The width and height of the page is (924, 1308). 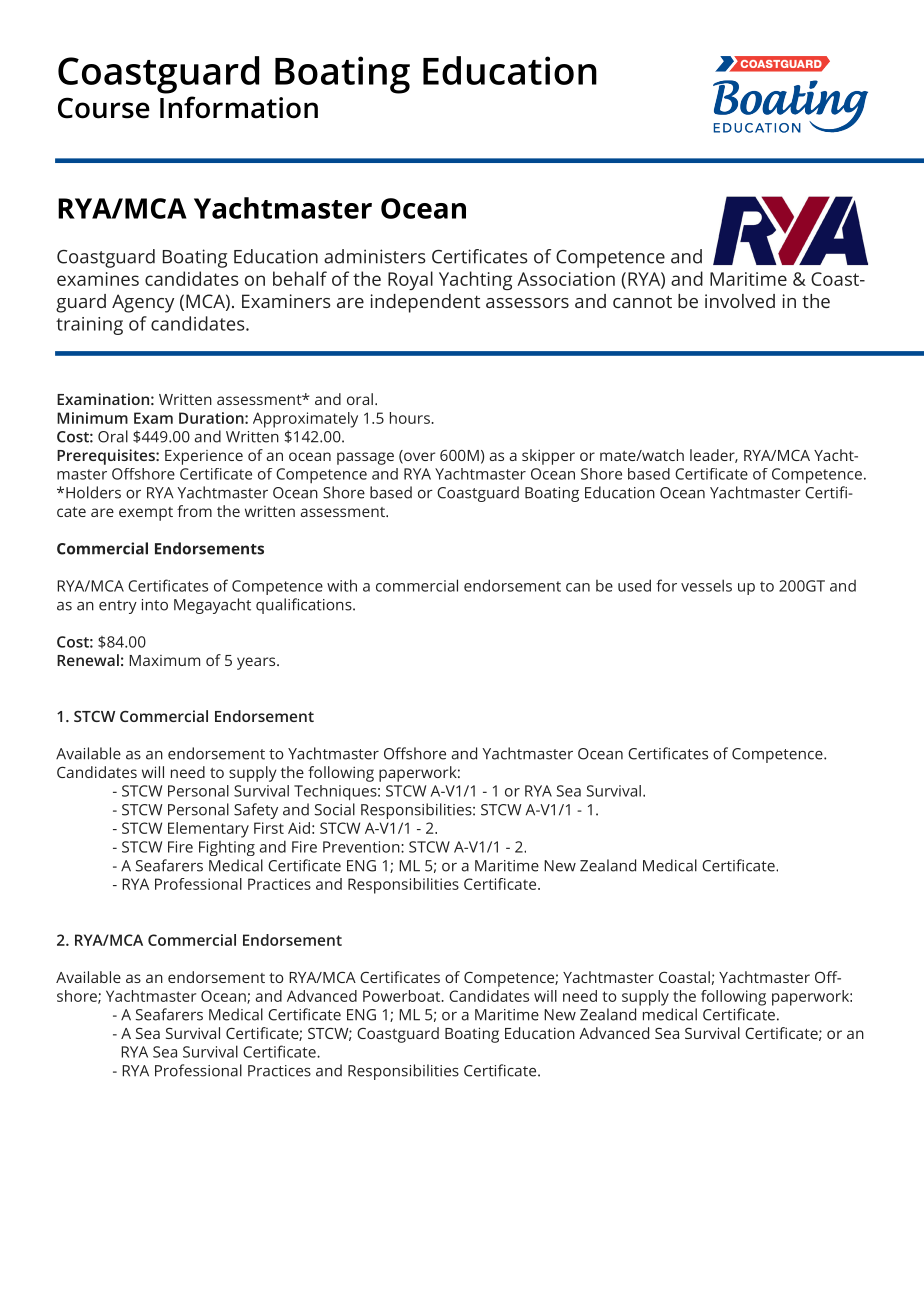 What do you see at coordinates (566, 279) in the page?
I see `Association` at bounding box center [566, 279].
